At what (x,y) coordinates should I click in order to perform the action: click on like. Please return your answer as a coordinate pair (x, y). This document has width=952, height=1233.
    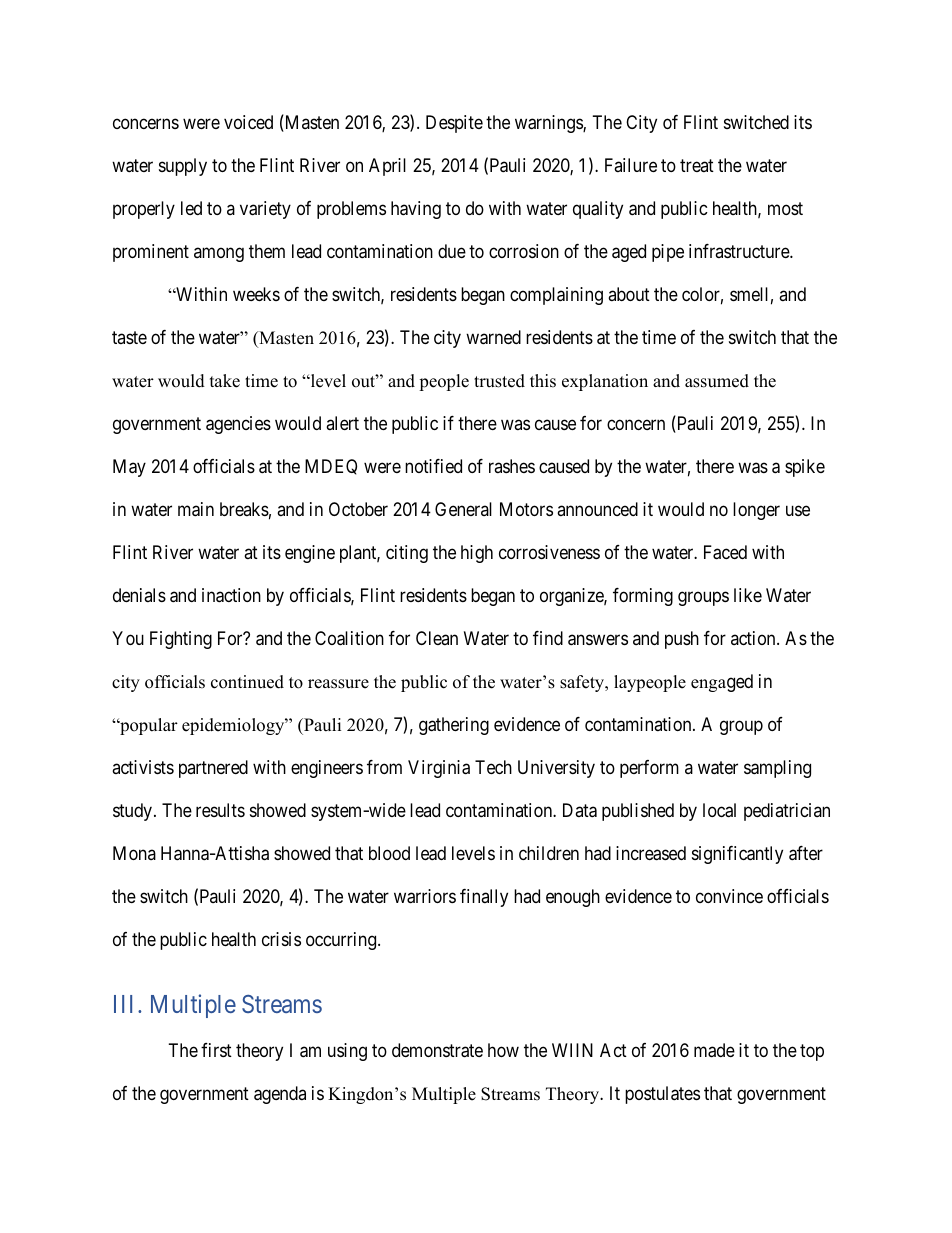
    Looking at the image, I should click on (748, 595).
